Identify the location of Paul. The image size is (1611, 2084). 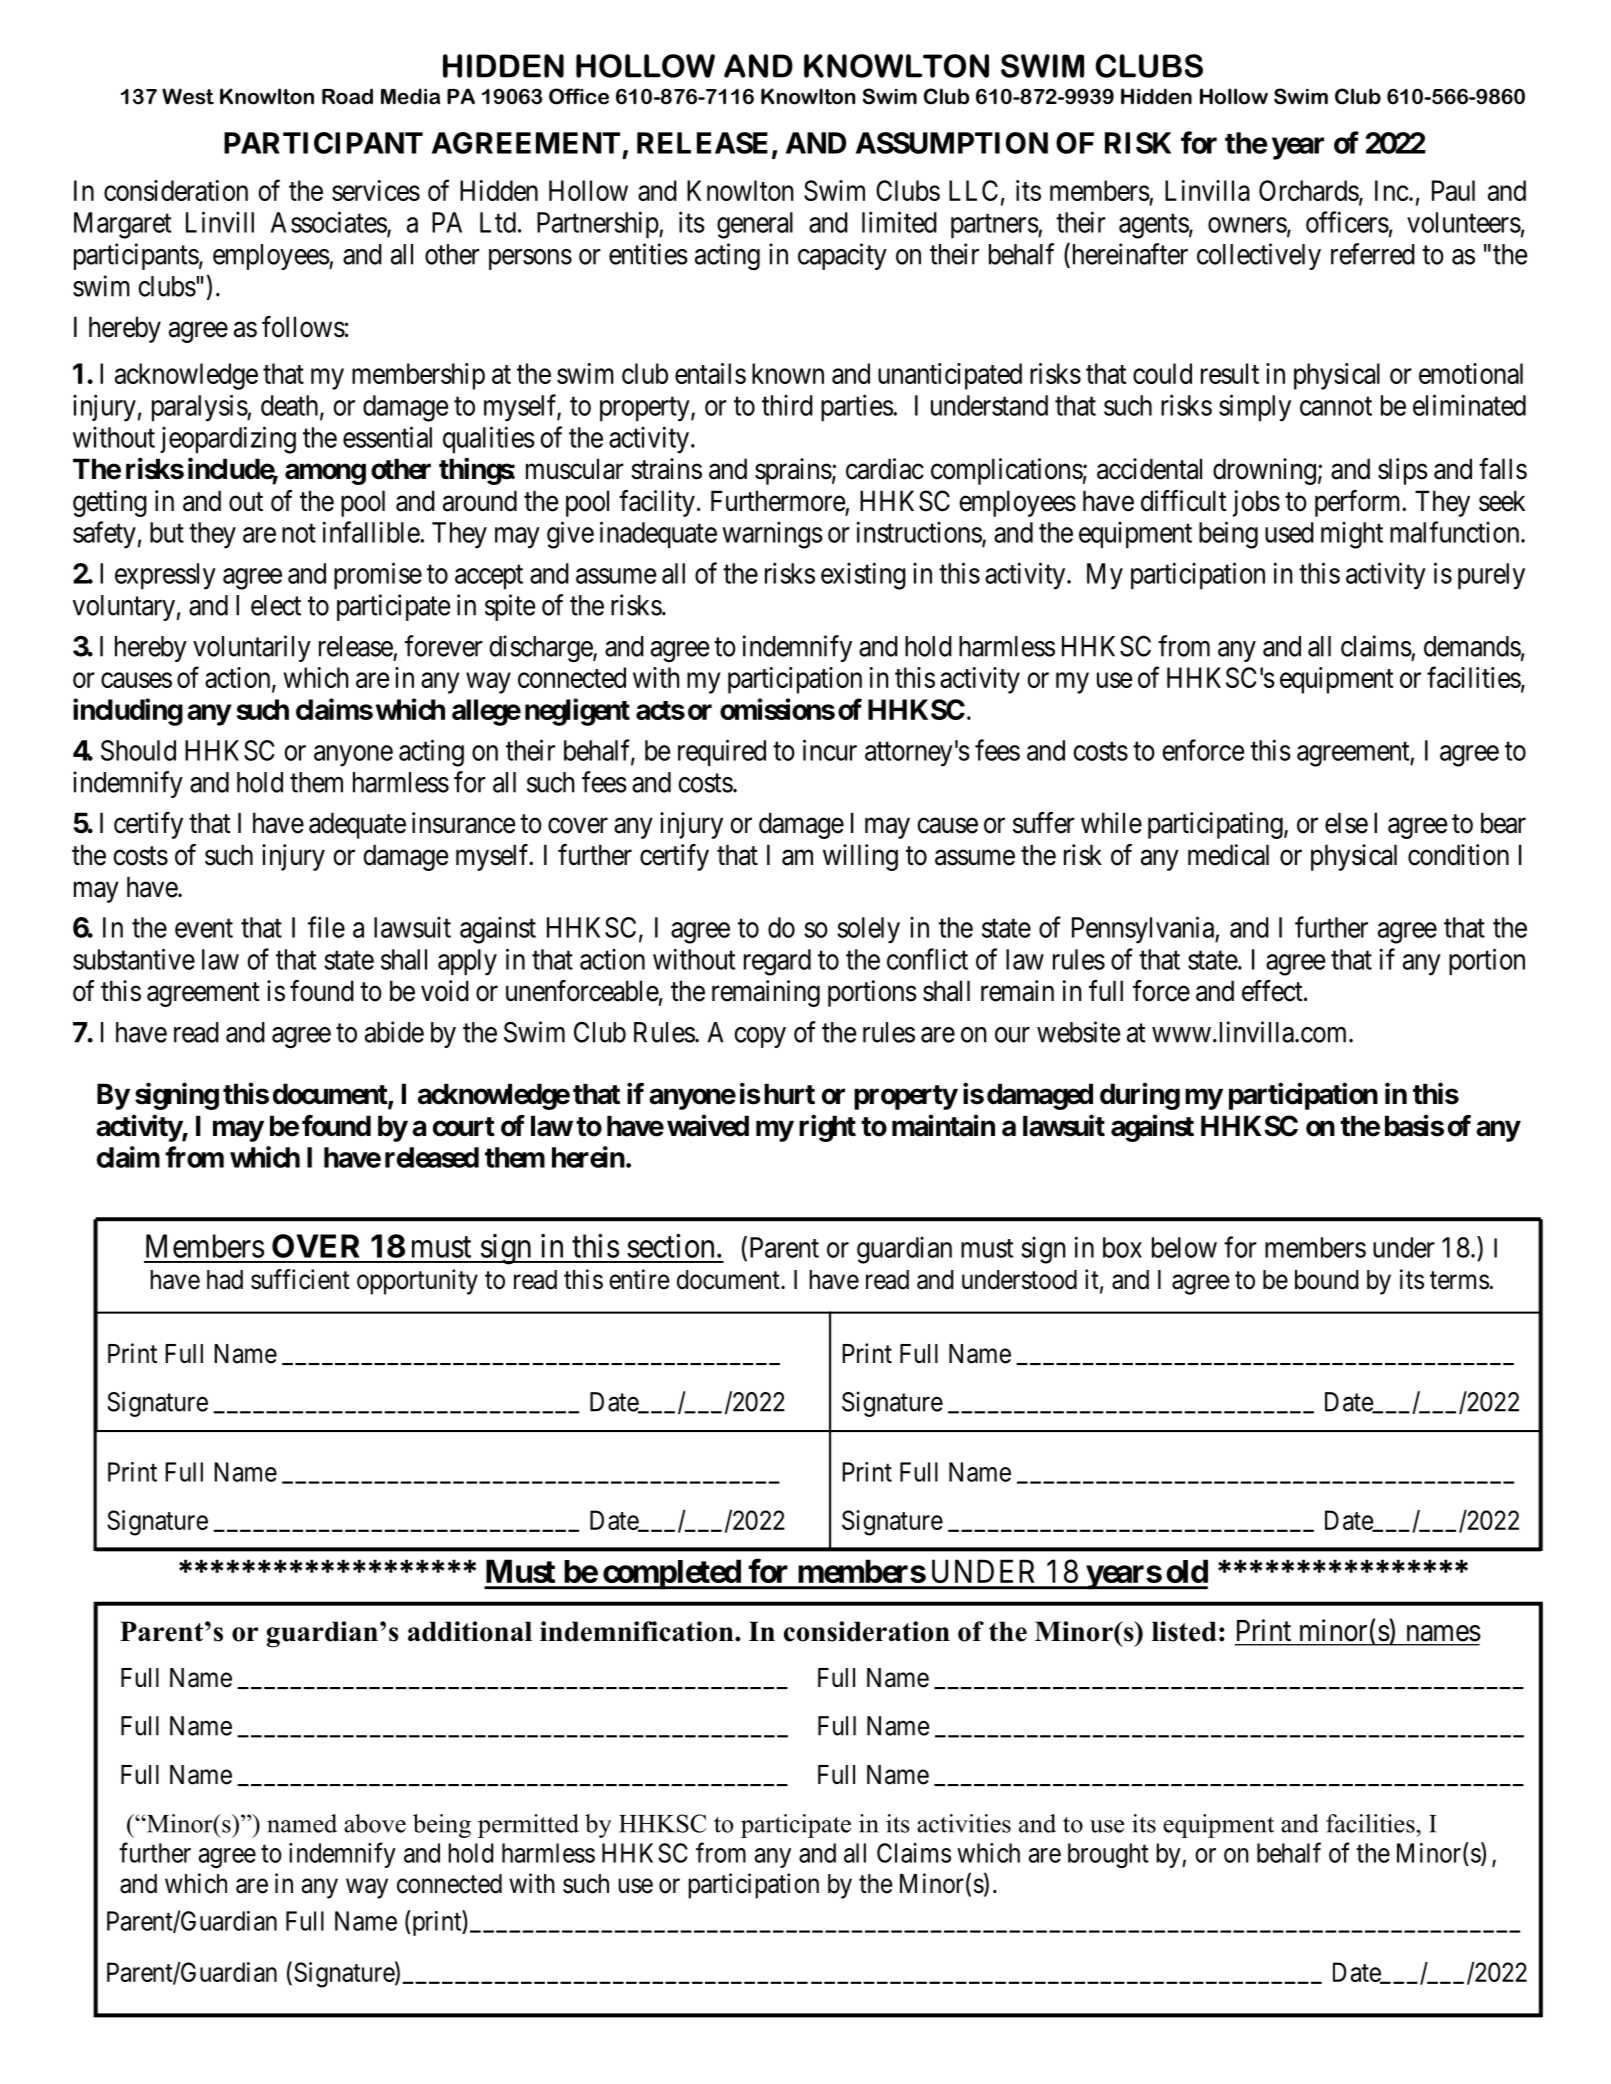
(1453, 190).
